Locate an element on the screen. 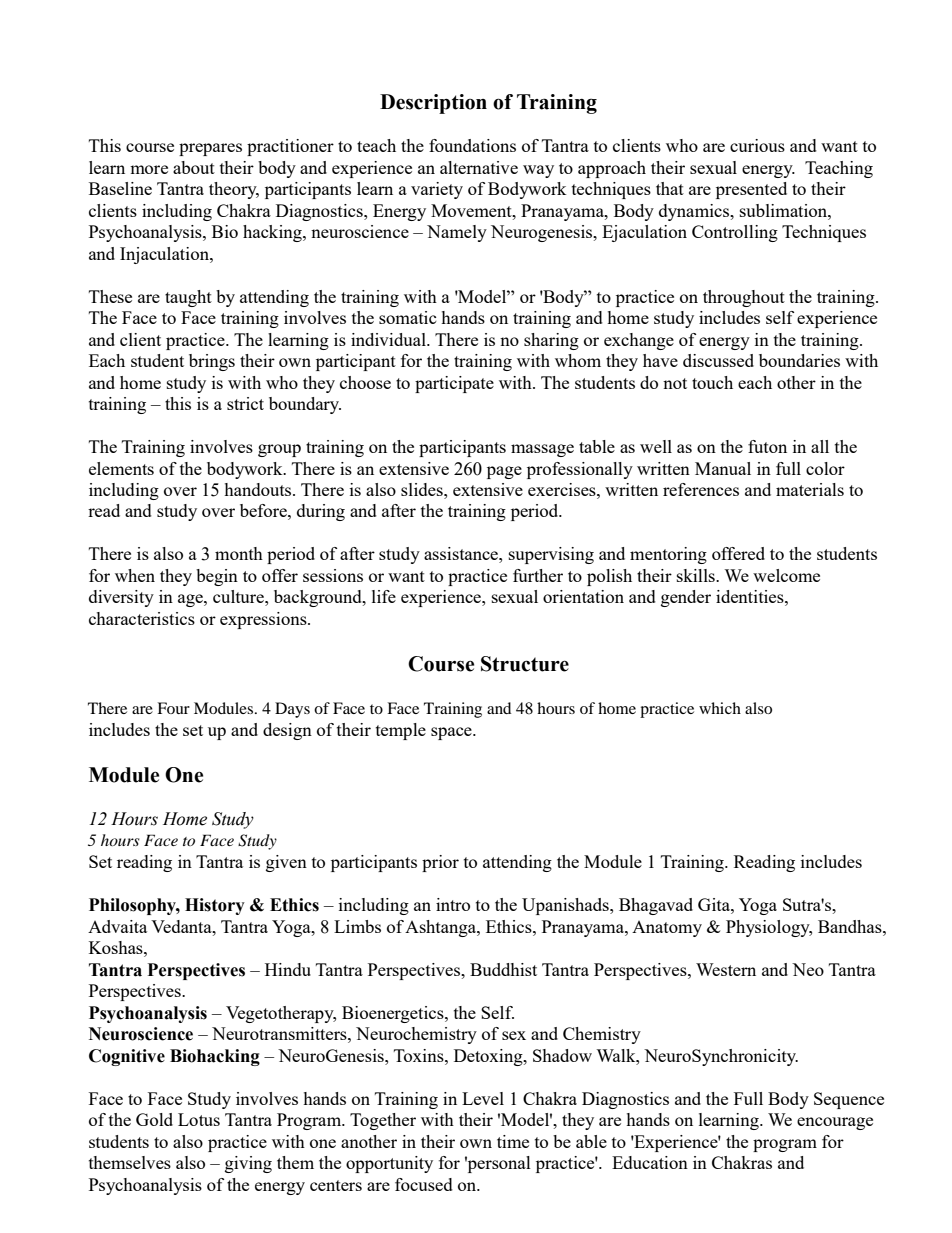  foundations is located at coordinates (472, 145).
